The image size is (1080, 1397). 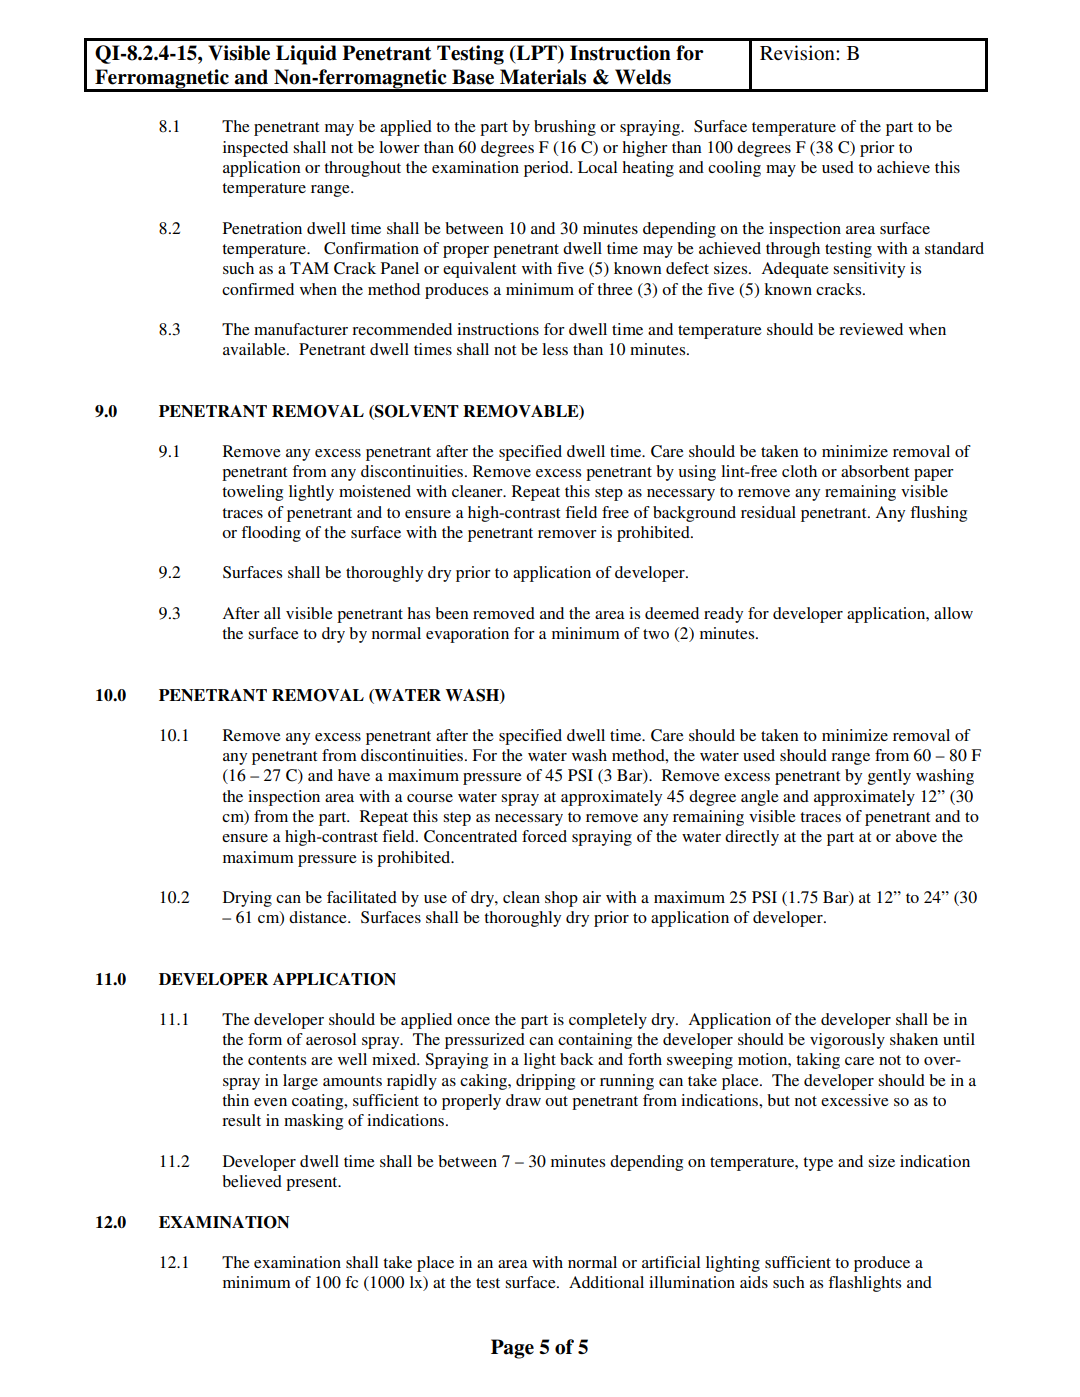 What do you see at coordinates (306, 55) in the screenshot?
I see `Liquid` at bounding box center [306, 55].
